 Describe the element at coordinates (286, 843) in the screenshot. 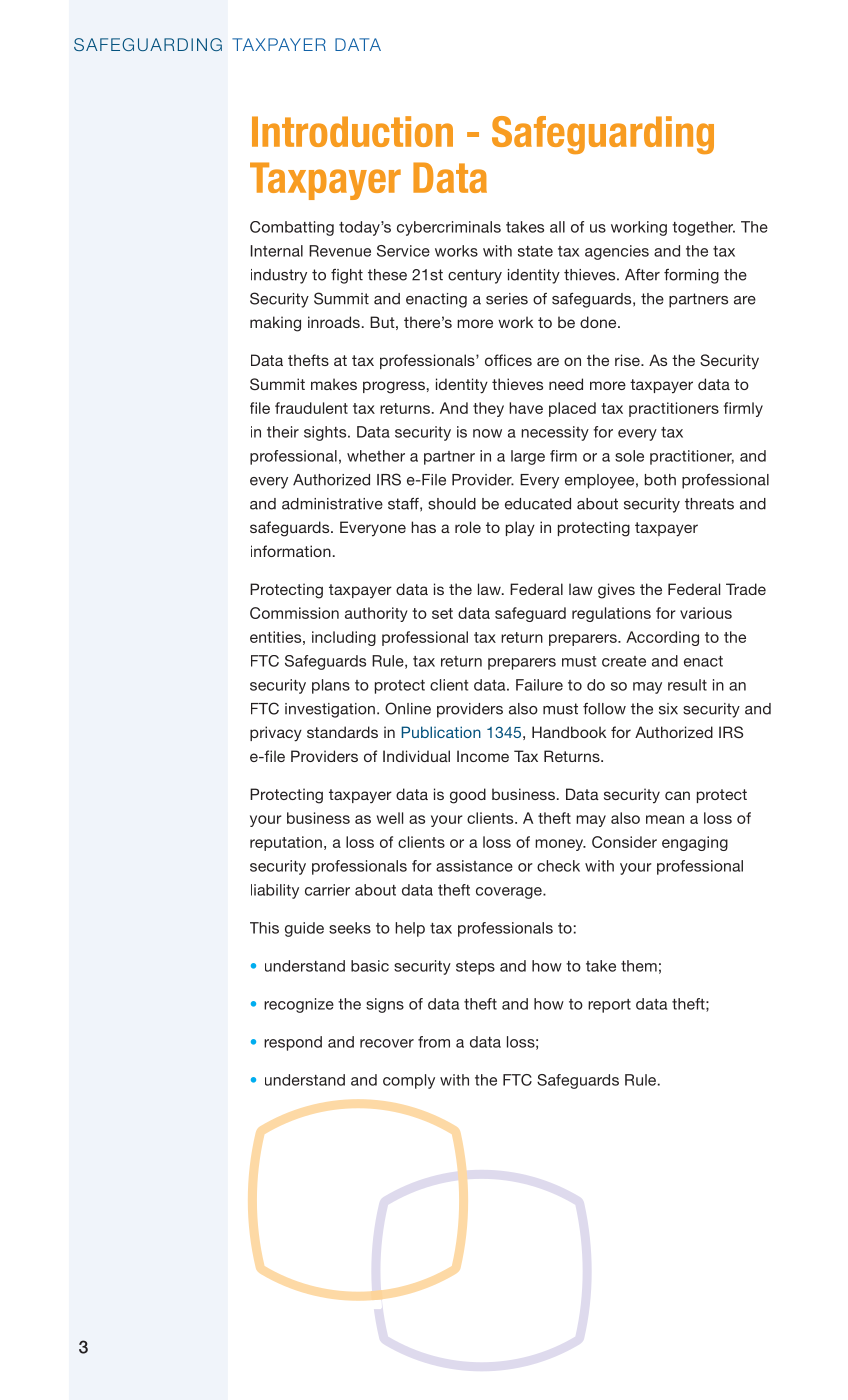

I see `reputation` at that location.
